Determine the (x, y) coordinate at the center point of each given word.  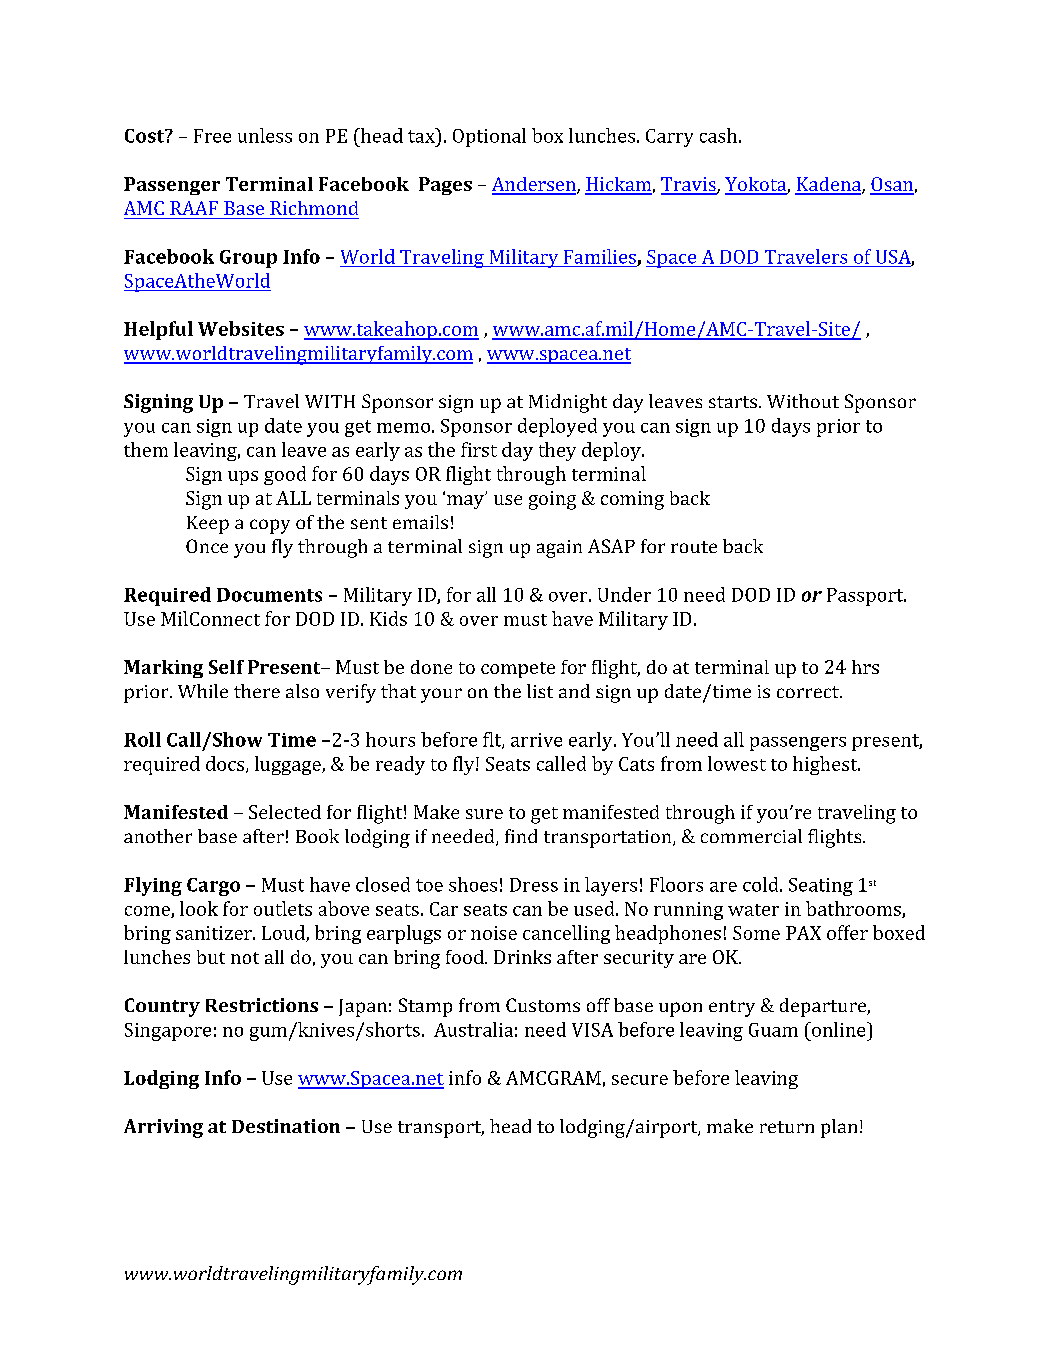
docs (226, 764)
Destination (286, 1126)
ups (243, 478)
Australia (473, 1029)
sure (484, 814)
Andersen (535, 185)
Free (212, 136)
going (552, 500)
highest (826, 765)
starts (733, 402)
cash (718, 135)
